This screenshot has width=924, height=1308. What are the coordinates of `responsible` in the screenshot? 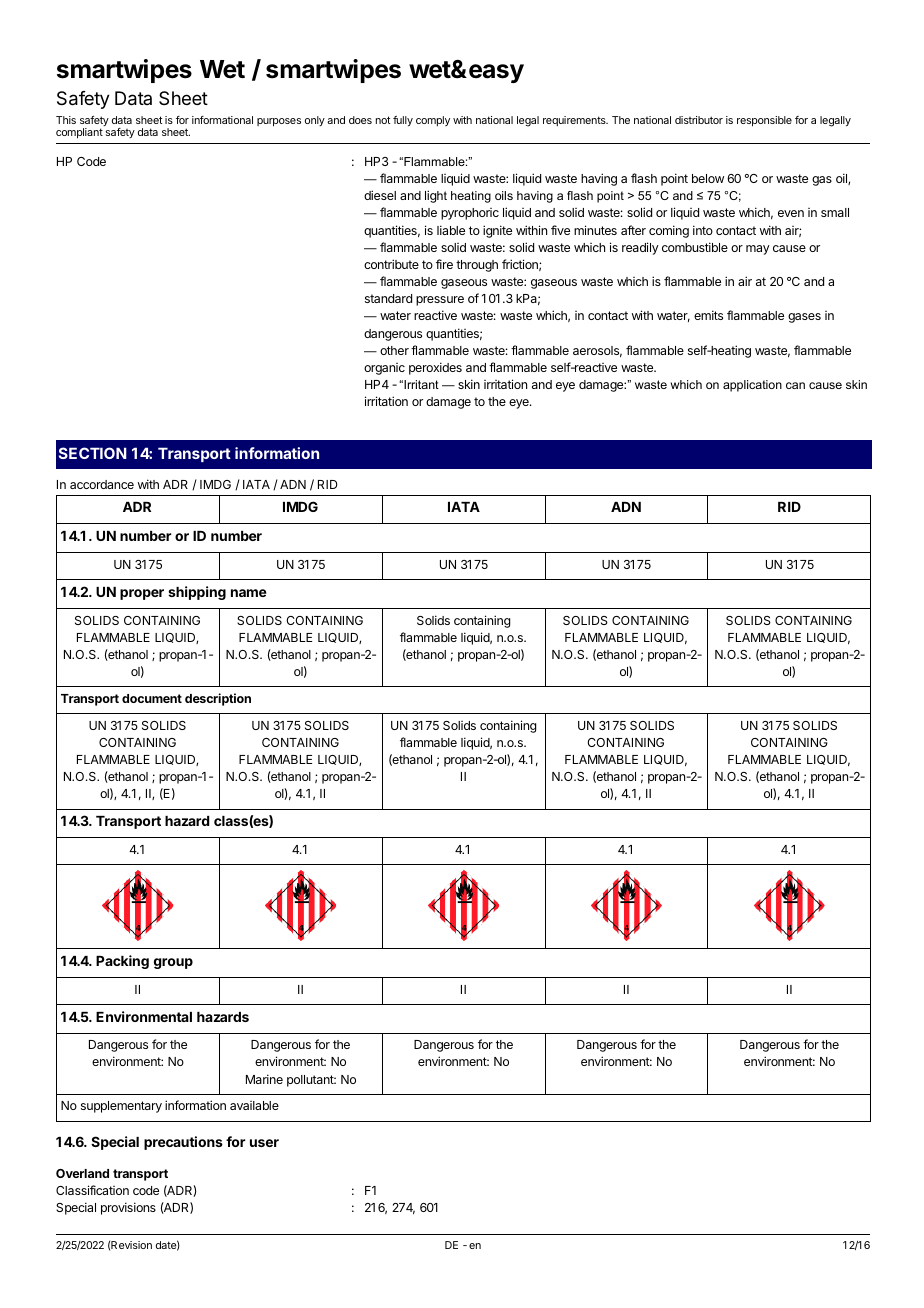 It's located at (764, 121).
